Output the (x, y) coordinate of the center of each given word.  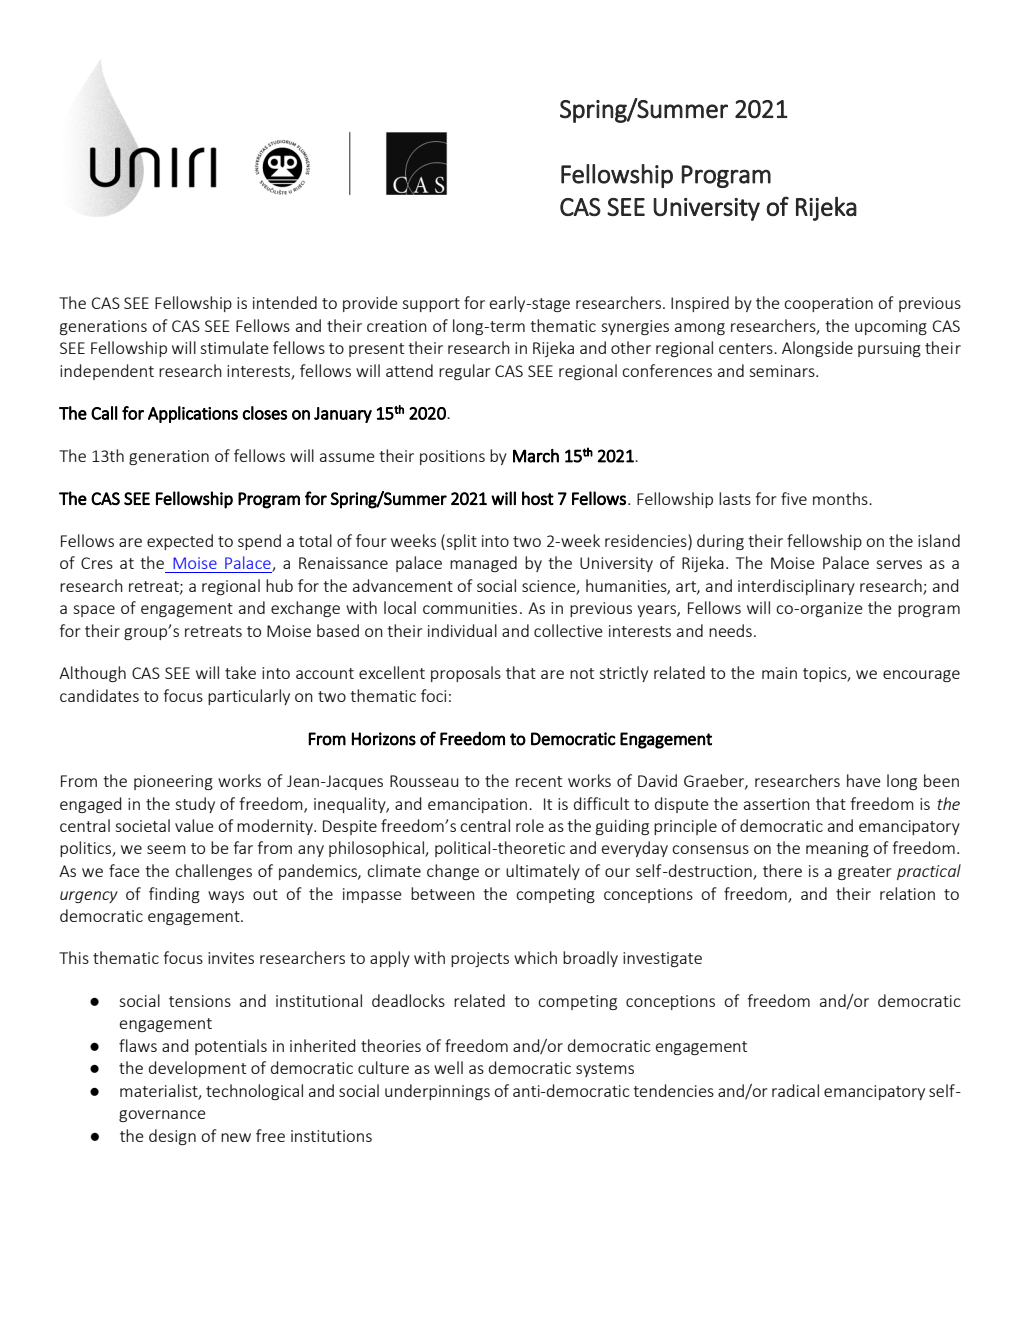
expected (180, 542)
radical (795, 1090)
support (431, 305)
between (443, 893)
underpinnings (437, 1092)
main (779, 673)
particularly (249, 697)
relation (907, 893)
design (172, 1137)
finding (174, 895)
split (460, 542)
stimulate (234, 347)
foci (433, 695)
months (841, 498)
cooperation (828, 304)
